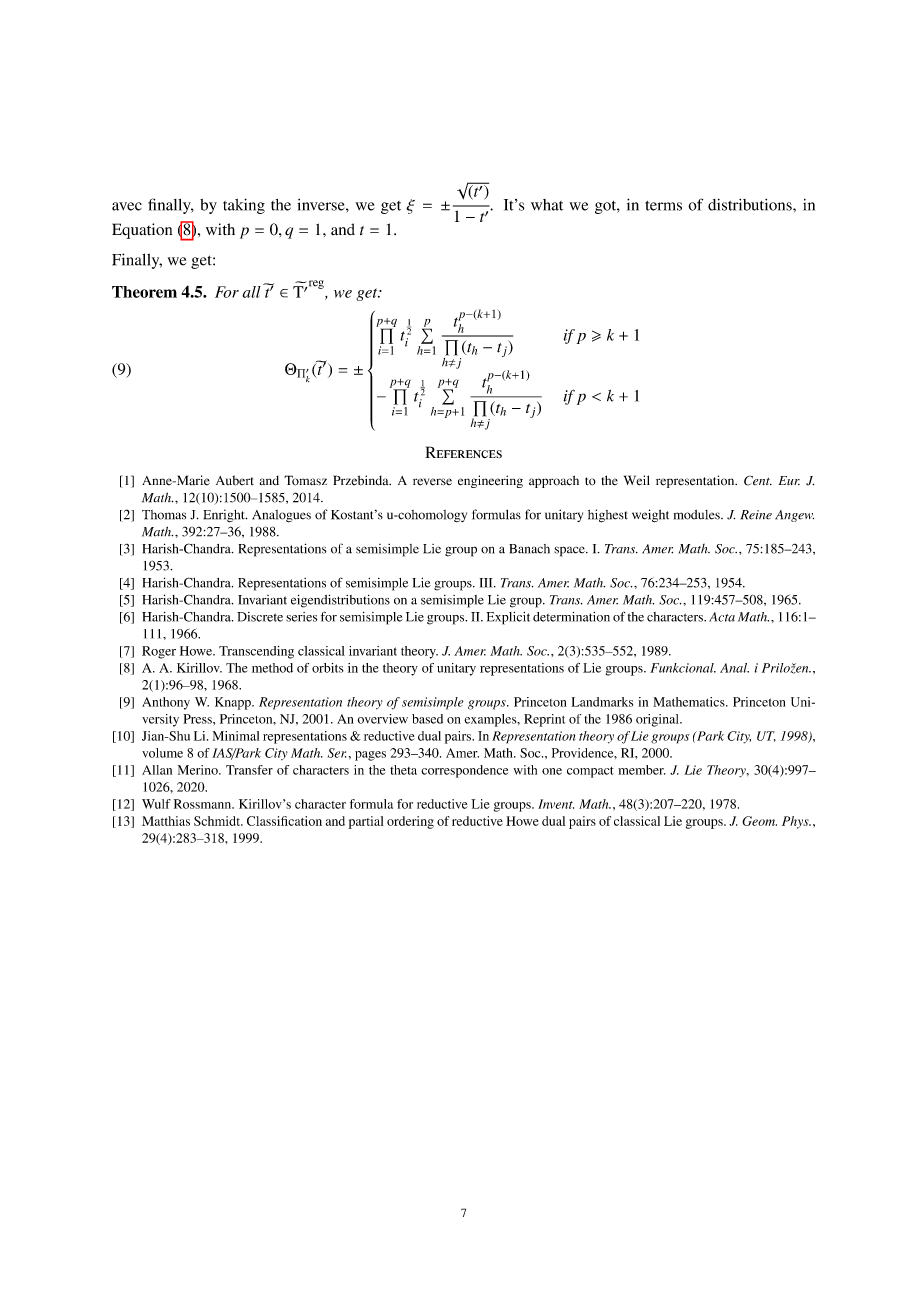 This screenshot has height=1308, width=924. I want to click on Explicit, so click(508, 618).
